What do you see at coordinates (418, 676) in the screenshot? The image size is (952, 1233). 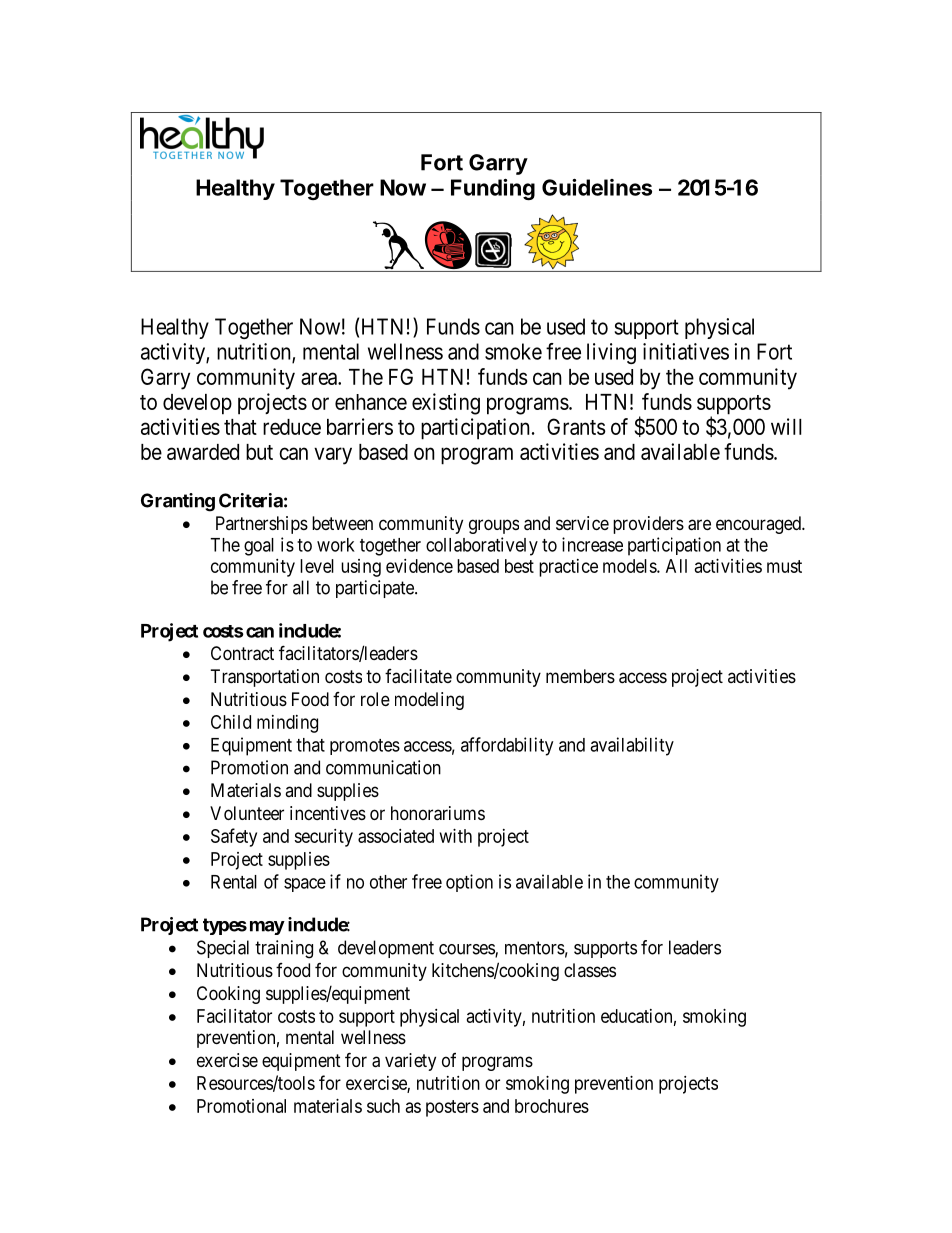 I see `facilitate` at bounding box center [418, 676].
